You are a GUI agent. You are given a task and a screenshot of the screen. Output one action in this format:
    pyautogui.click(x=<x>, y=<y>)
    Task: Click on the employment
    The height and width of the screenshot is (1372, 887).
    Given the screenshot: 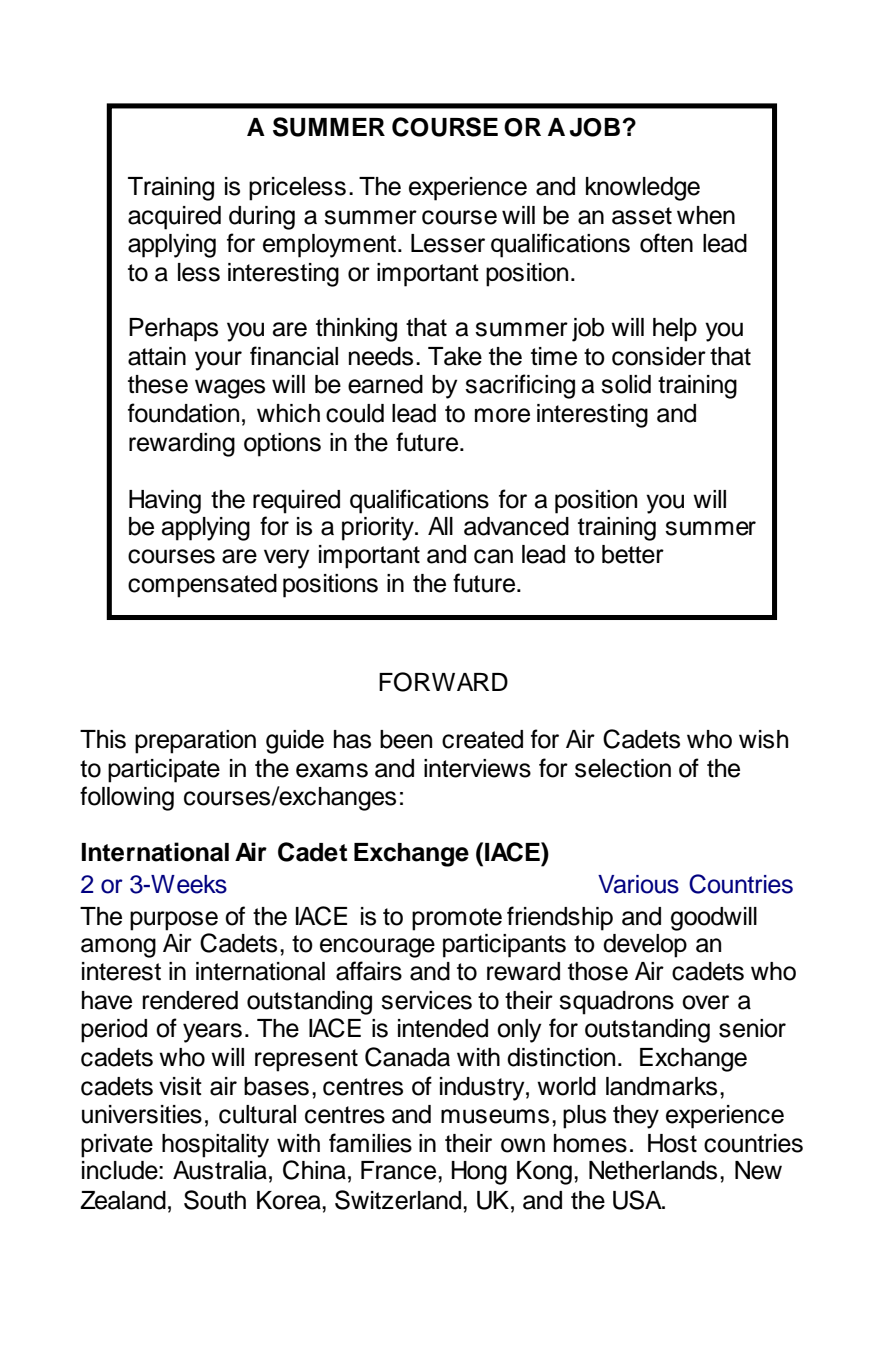 What is the action you would take?
    pyautogui.click(x=331, y=246)
